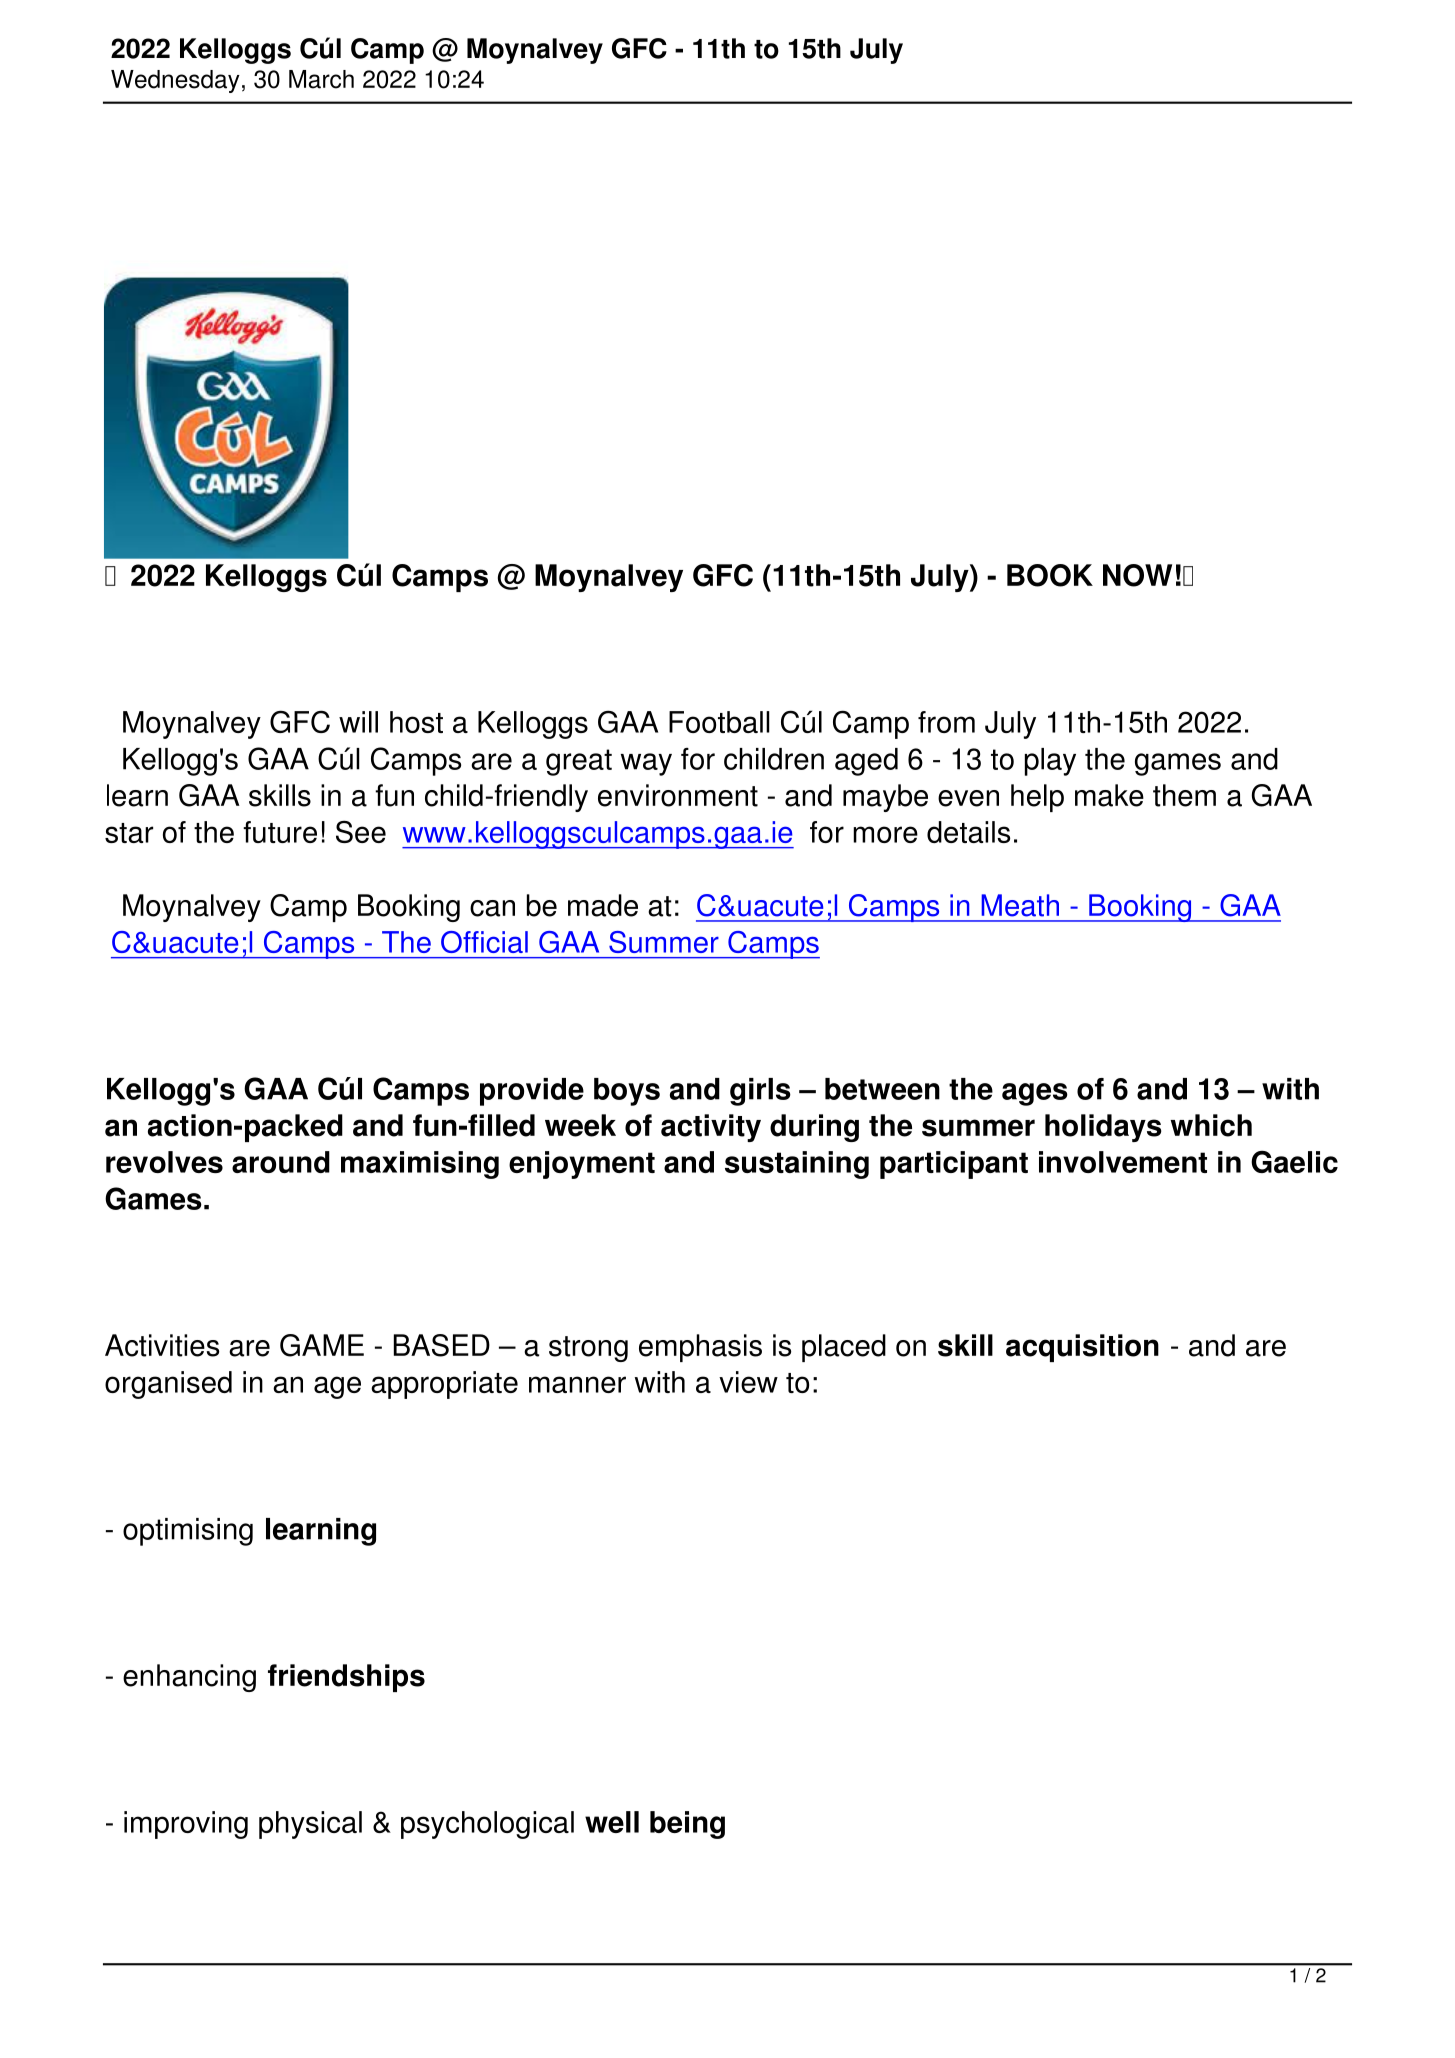 This screenshot has height=2058, width=1455. What do you see at coordinates (175, 81) in the screenshot?
I see `Wednesday` at bounding box center [175, 81].
